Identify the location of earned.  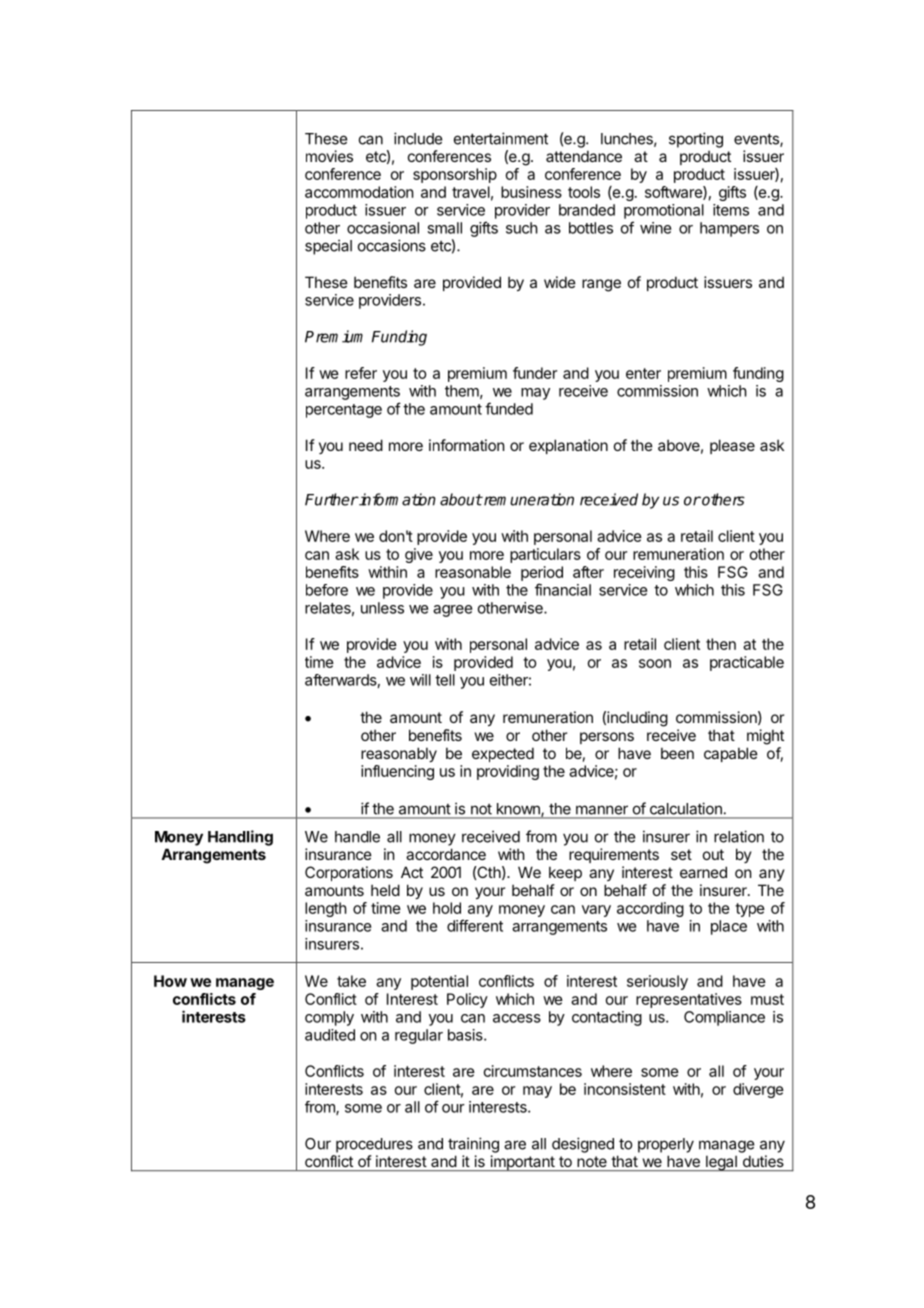
(703, 872).
